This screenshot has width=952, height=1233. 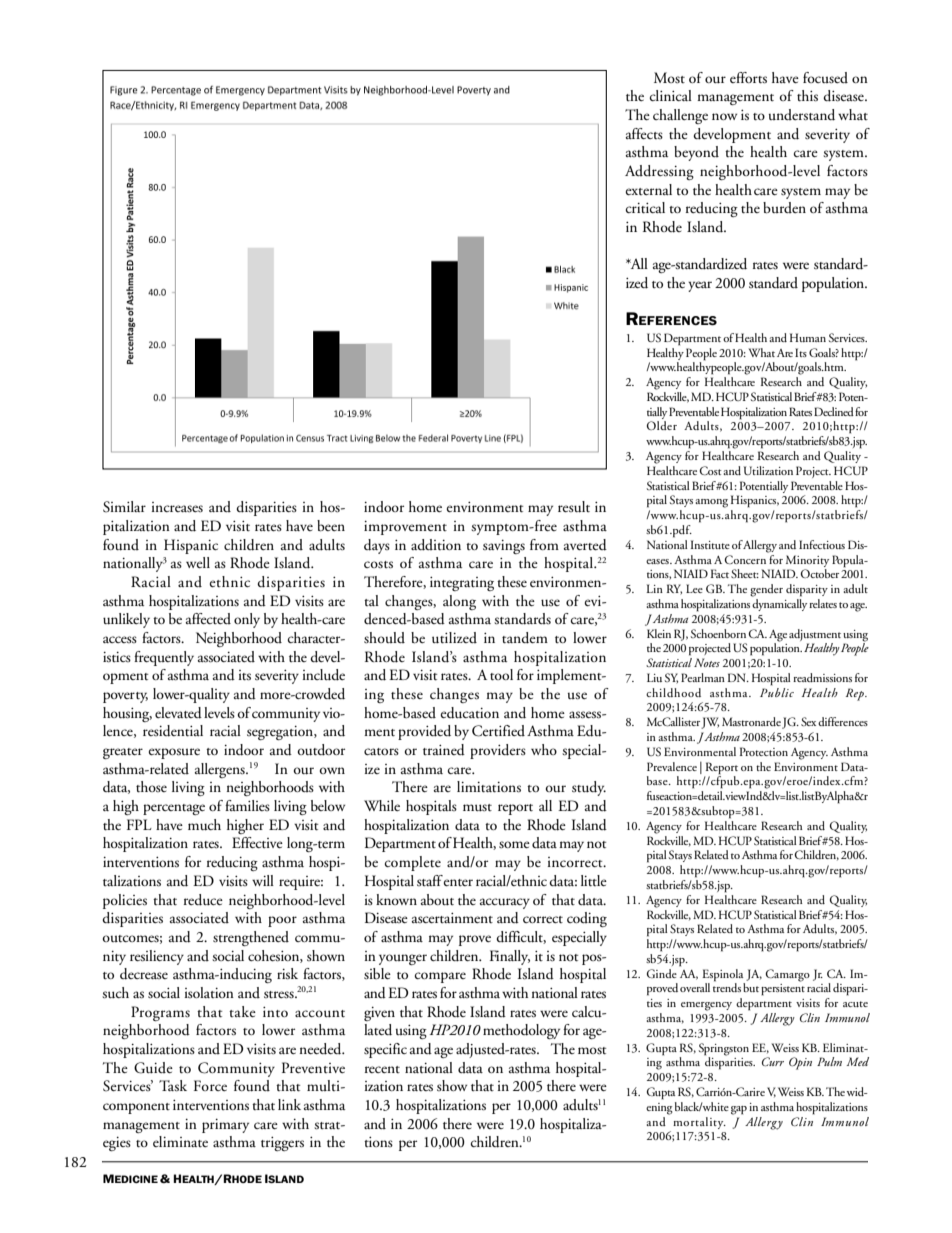 What do you see at coordinates (644, 133) in the screenshot?
I see `affects` at bounding box center [644, 133].
